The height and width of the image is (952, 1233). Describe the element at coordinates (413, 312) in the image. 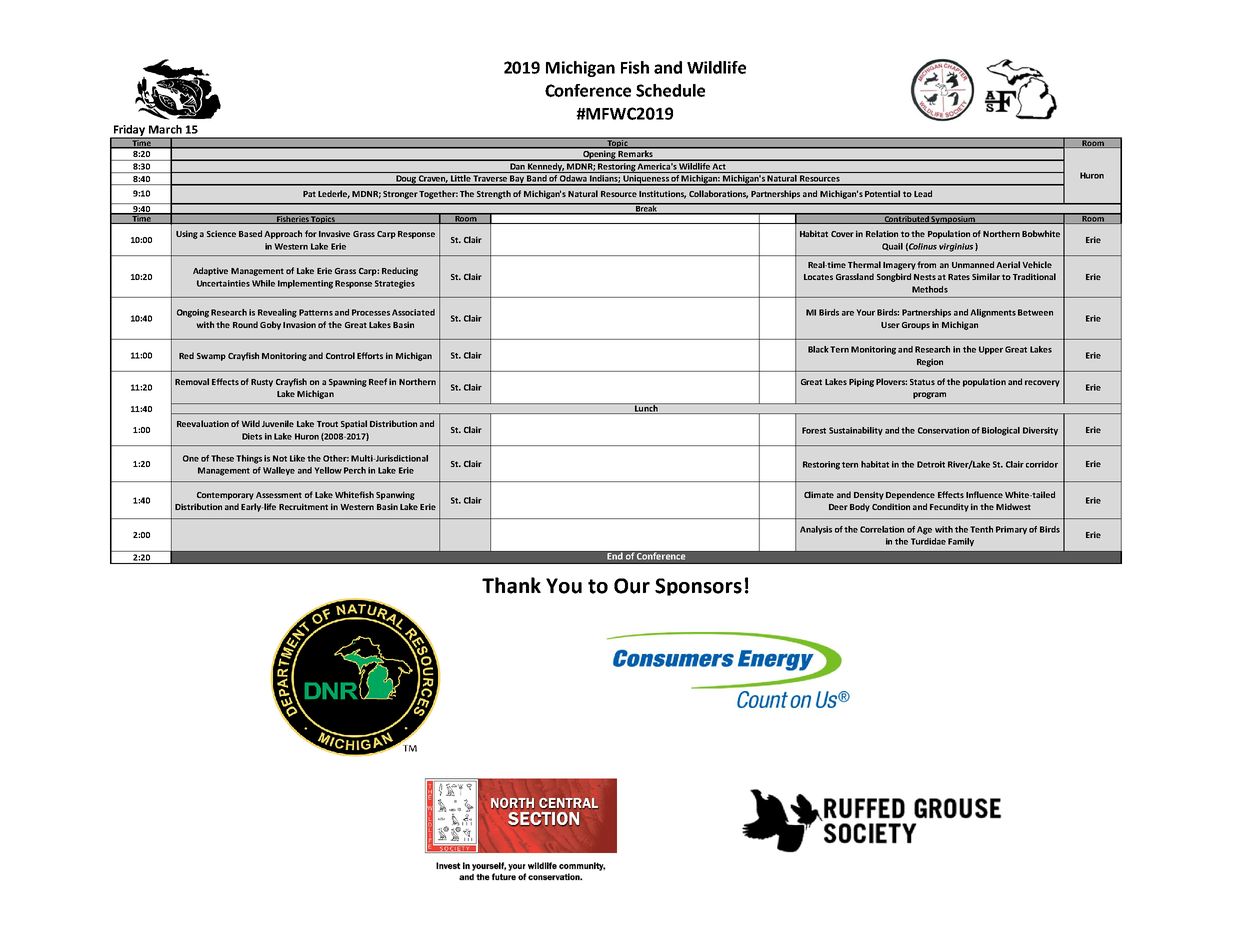

I see `Associated` at that location.
